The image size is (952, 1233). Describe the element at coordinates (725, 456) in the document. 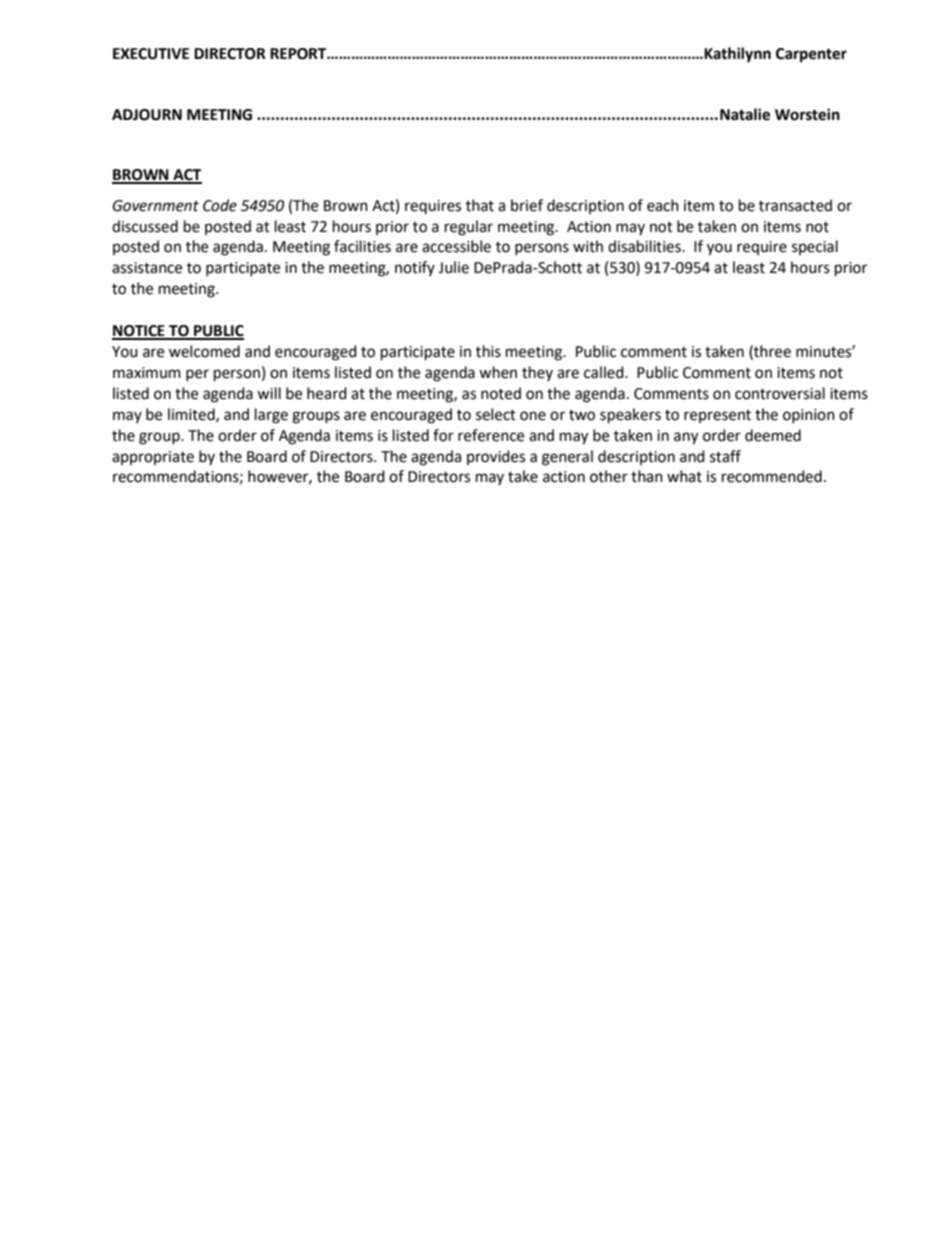

I see `staff` at that location.
